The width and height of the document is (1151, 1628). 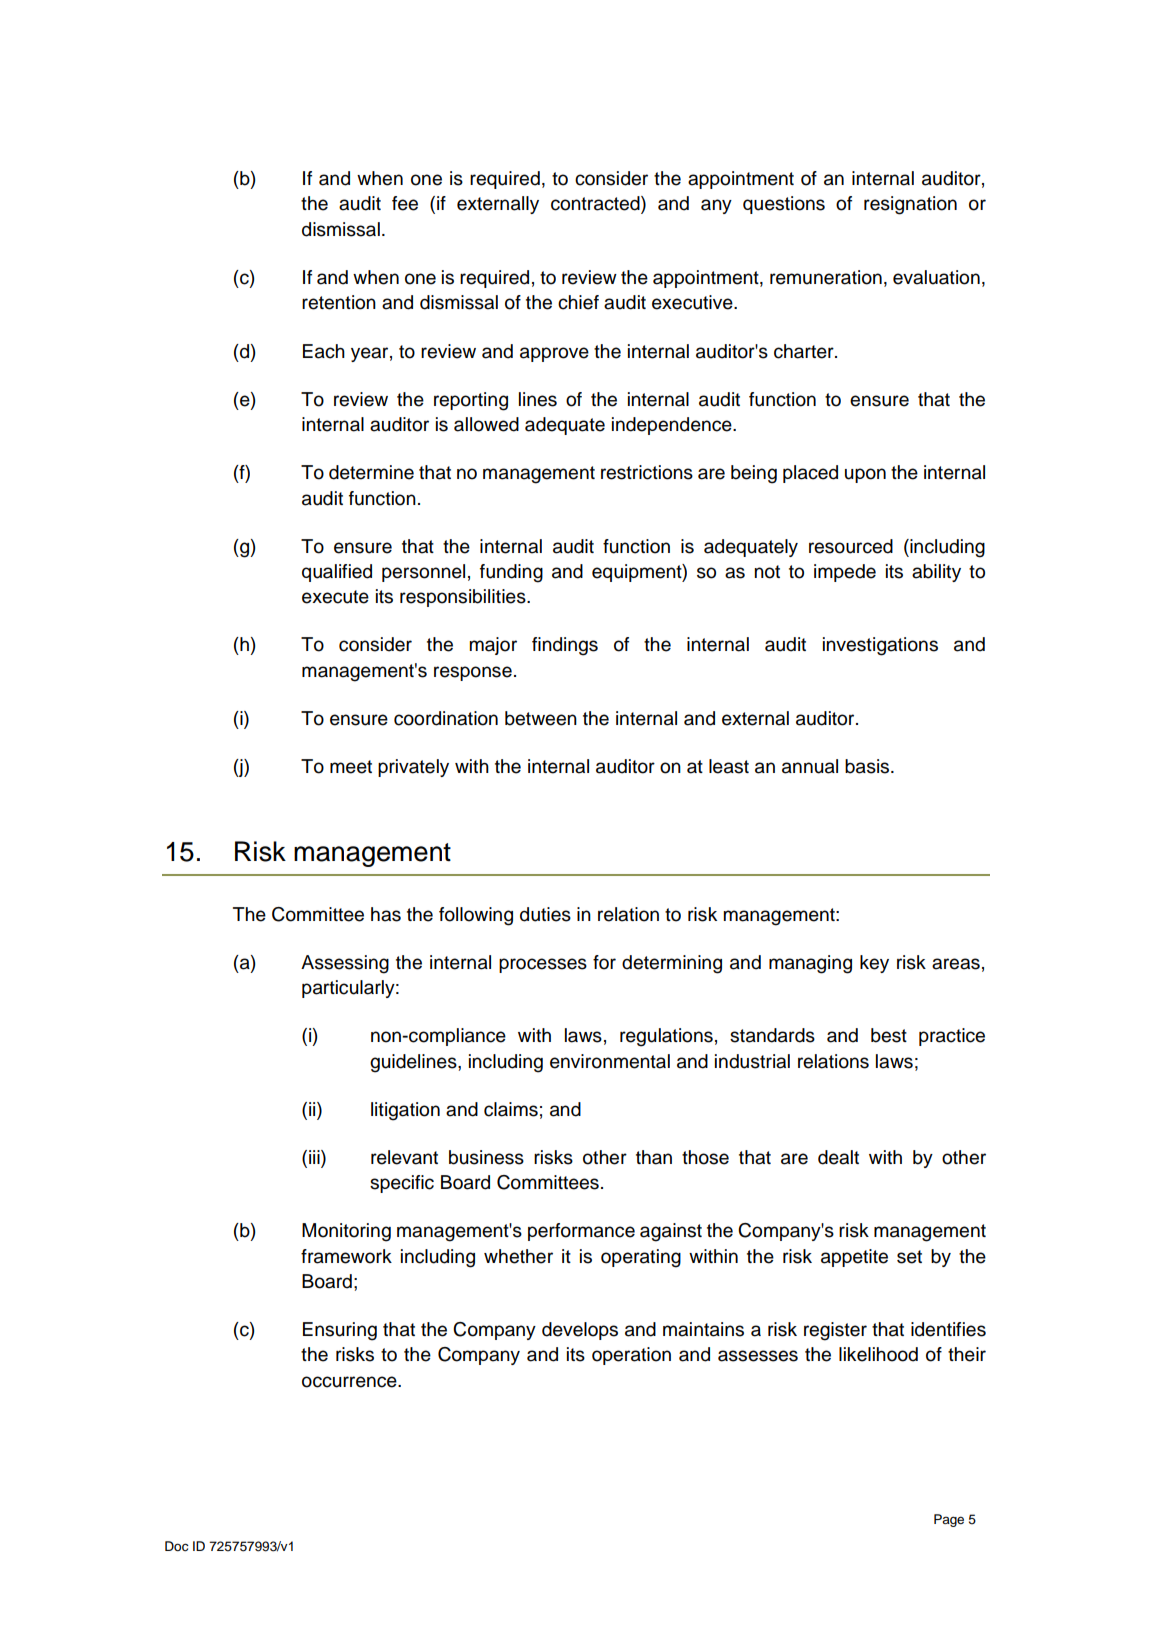 What do you see at coordinates (335, 597) in the document?
I see `execute` at bounding box center [335, 597].
